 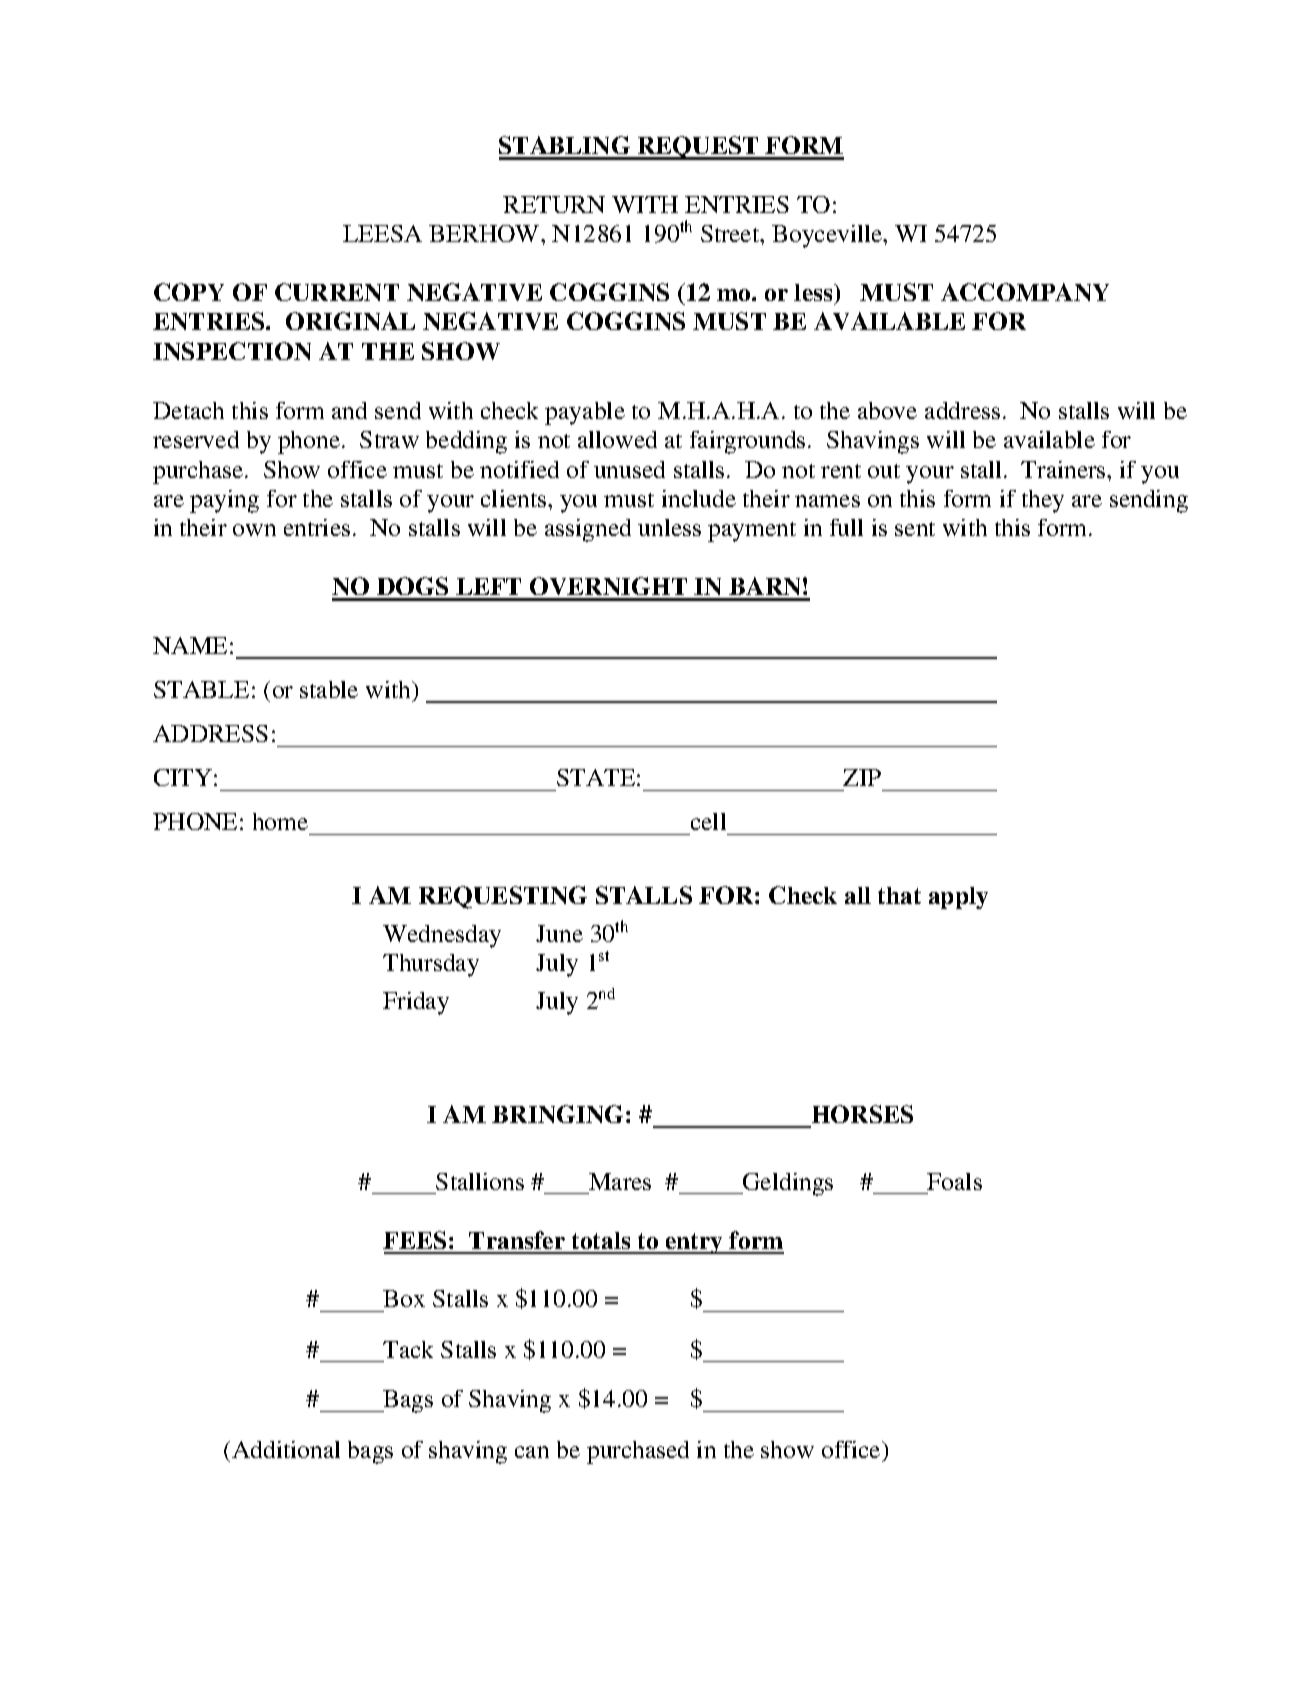 What do you see at coordinates (1025, 292) in the screenshot?
I see `ACCOMPANY` at bounding box center [1025, 292].
